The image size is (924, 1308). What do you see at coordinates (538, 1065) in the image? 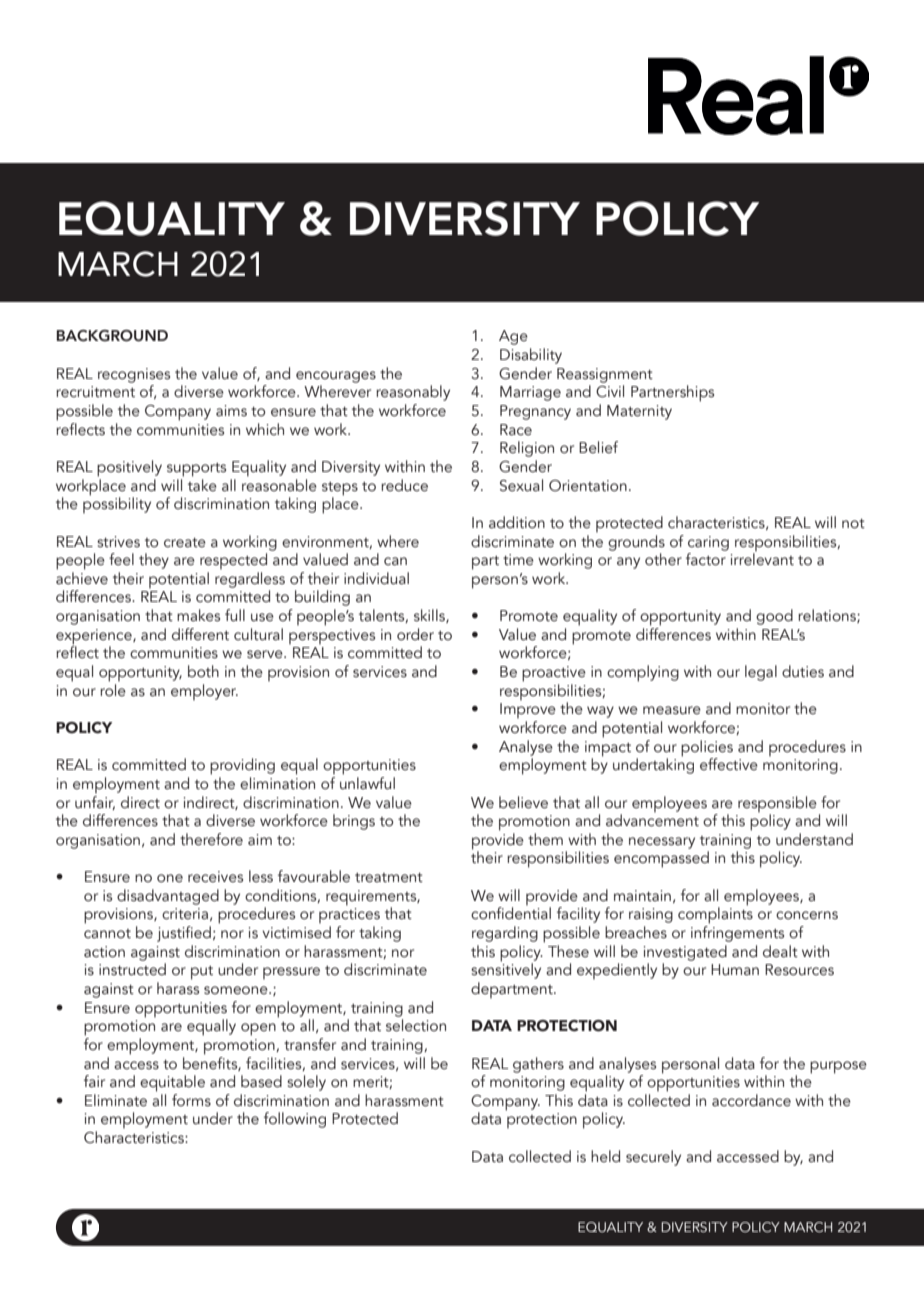
I see `gathers` at bounding box center [538, 1065].
